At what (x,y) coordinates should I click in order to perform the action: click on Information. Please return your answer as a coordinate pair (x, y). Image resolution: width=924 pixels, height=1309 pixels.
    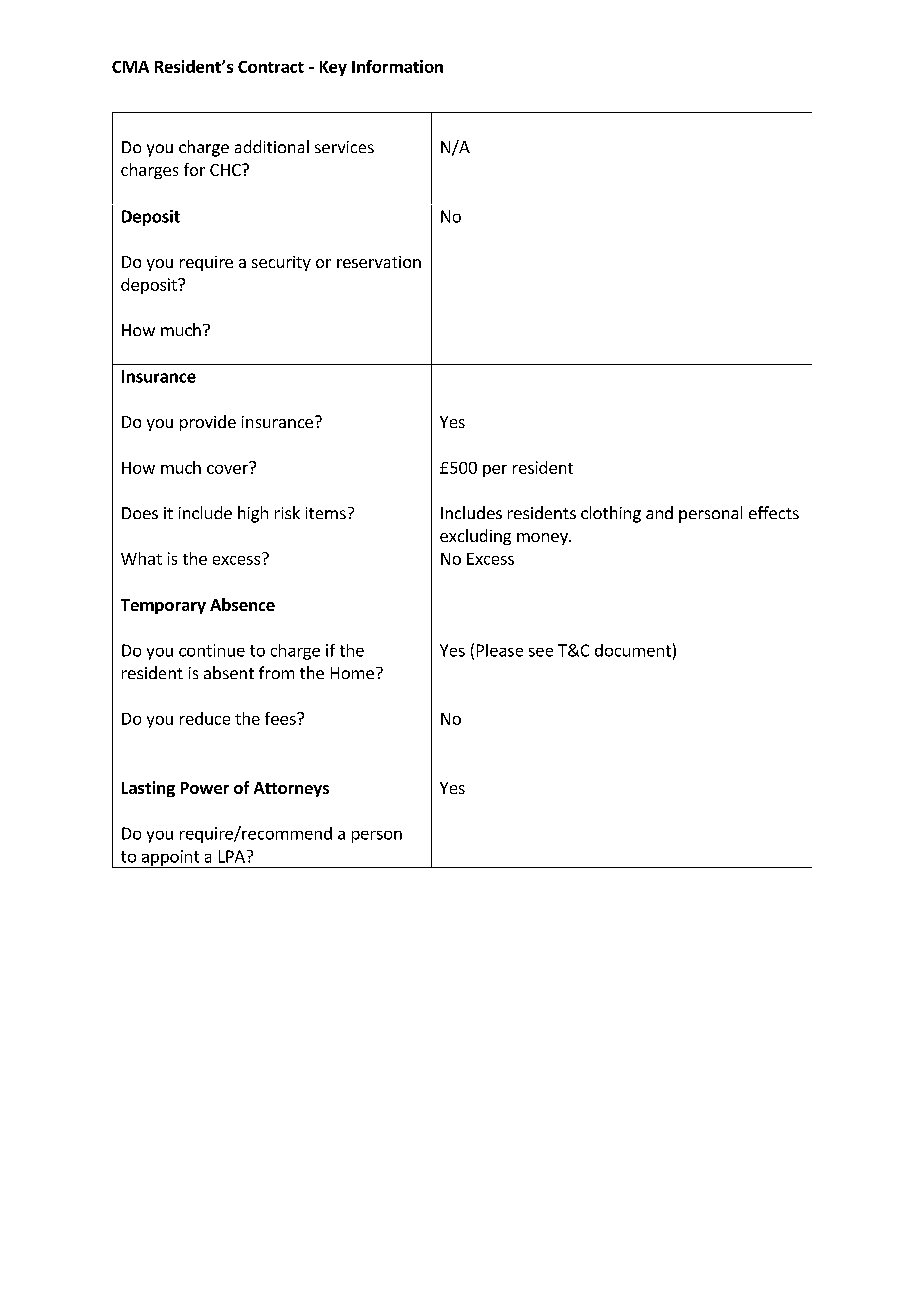
    Looking at the image, I should click on (397, 66).
